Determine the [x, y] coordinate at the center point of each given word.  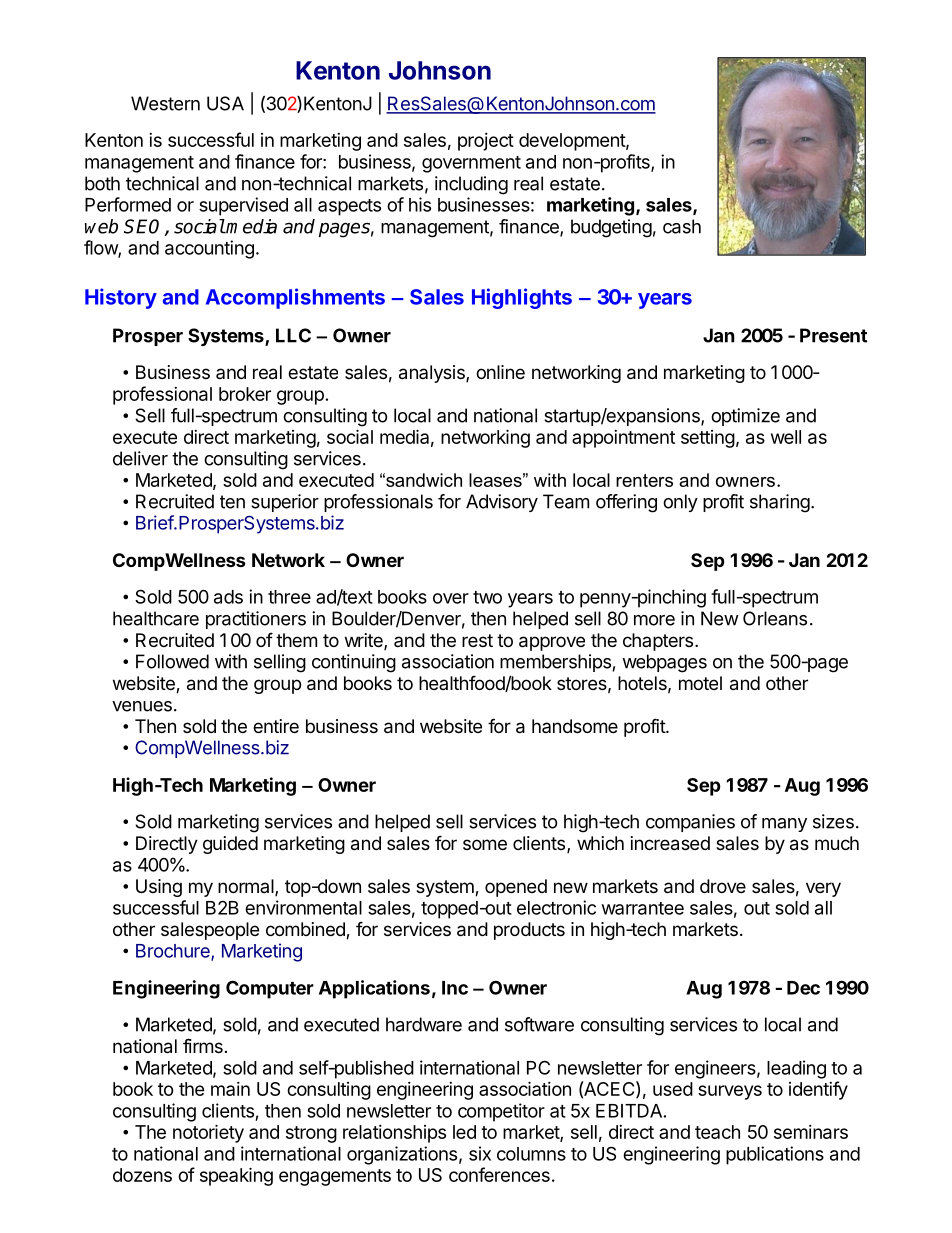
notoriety [208, 1133]
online [500, 372]
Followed [172, 661]
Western [165, 103]
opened [516, 888]
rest [477, 640]
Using [159, 888]
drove [723, 886]
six [480, 1153]
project [486, 142]
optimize [745, 417]
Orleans [775, 618]
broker [245, 394]
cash [682, 226]
